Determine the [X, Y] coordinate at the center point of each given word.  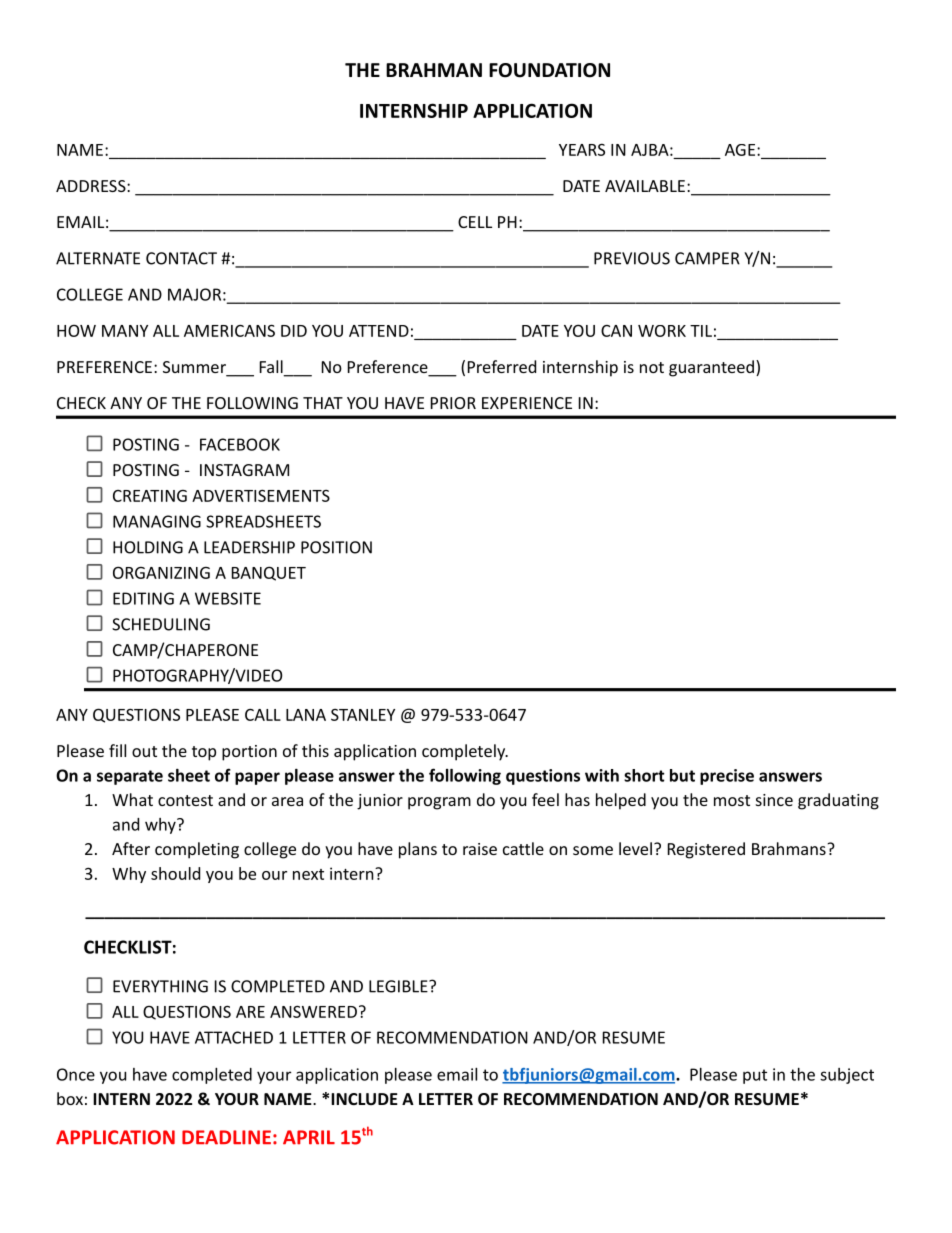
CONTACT [181, 258]
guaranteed [711, 368]
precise [727, 777]
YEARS [582, 150]
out [144, 751]
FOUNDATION [549, 70]
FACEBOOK [240, 444]
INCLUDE [364, 1099]
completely [465, 752]
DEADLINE [226, 1137]
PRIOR [453, 403]
